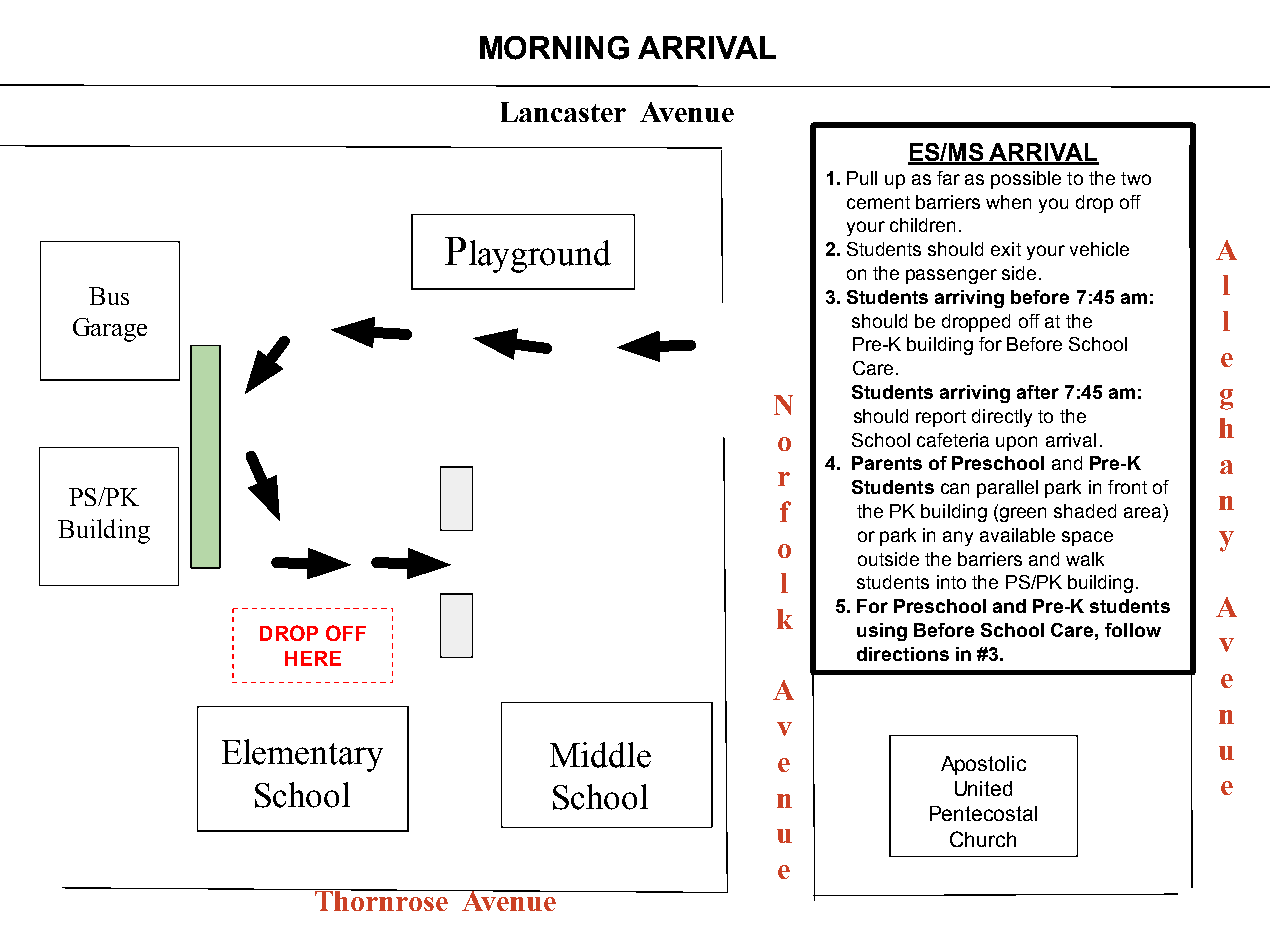 Image resolution: width=1270 pixels, height=952 pixels. Describe the element at coordinates (554, 48) in the image. I see `MORNING` at that location.
